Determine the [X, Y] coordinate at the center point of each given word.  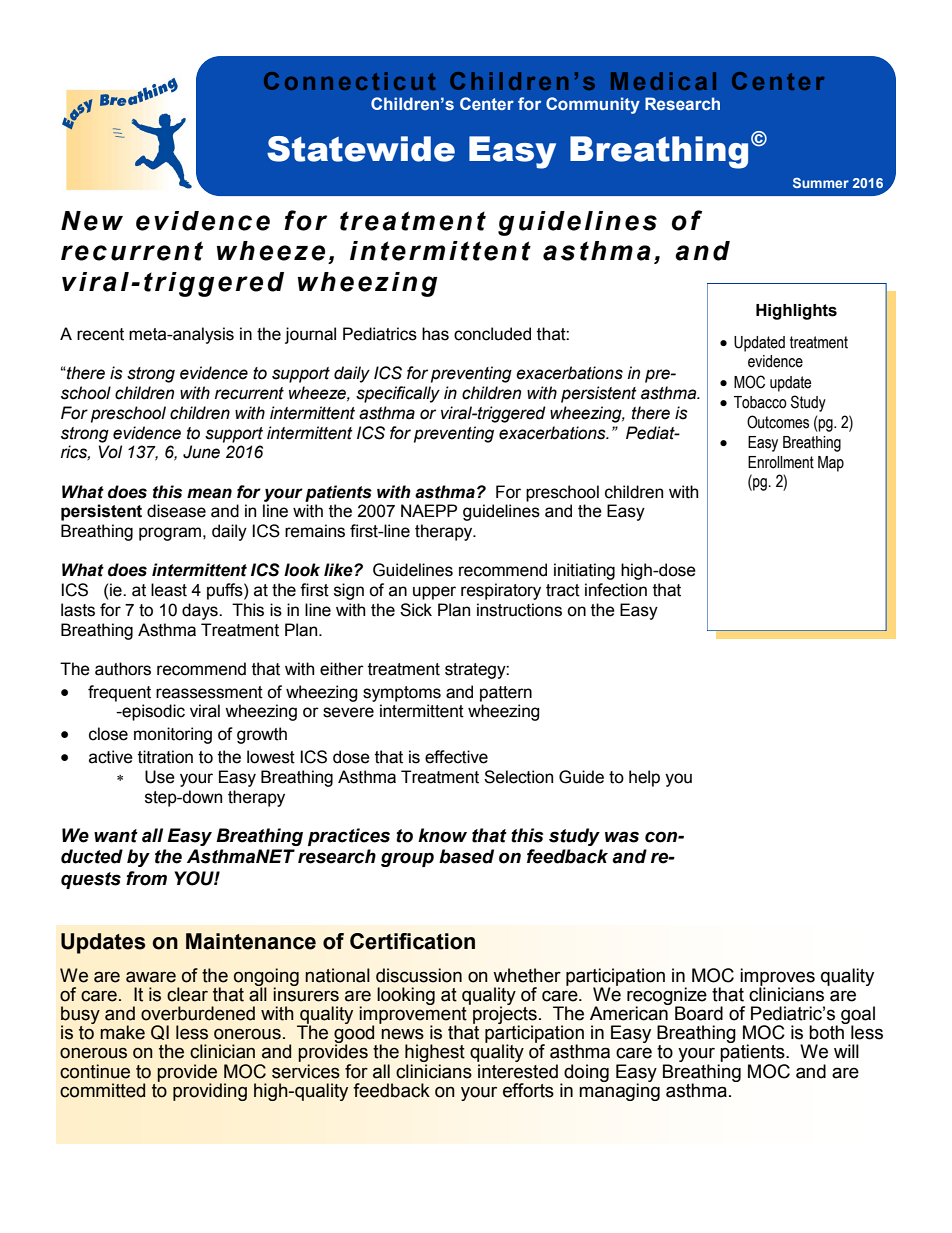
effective [456, 757]
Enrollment [781, 462]
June [201, 452]
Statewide [361, 149]
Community [593, 105]
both [828, 1031]
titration [165, 757]
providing [210, 1092]
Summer [821, 183]
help [644, 778]
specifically [398, 394]
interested [517, 1070]
